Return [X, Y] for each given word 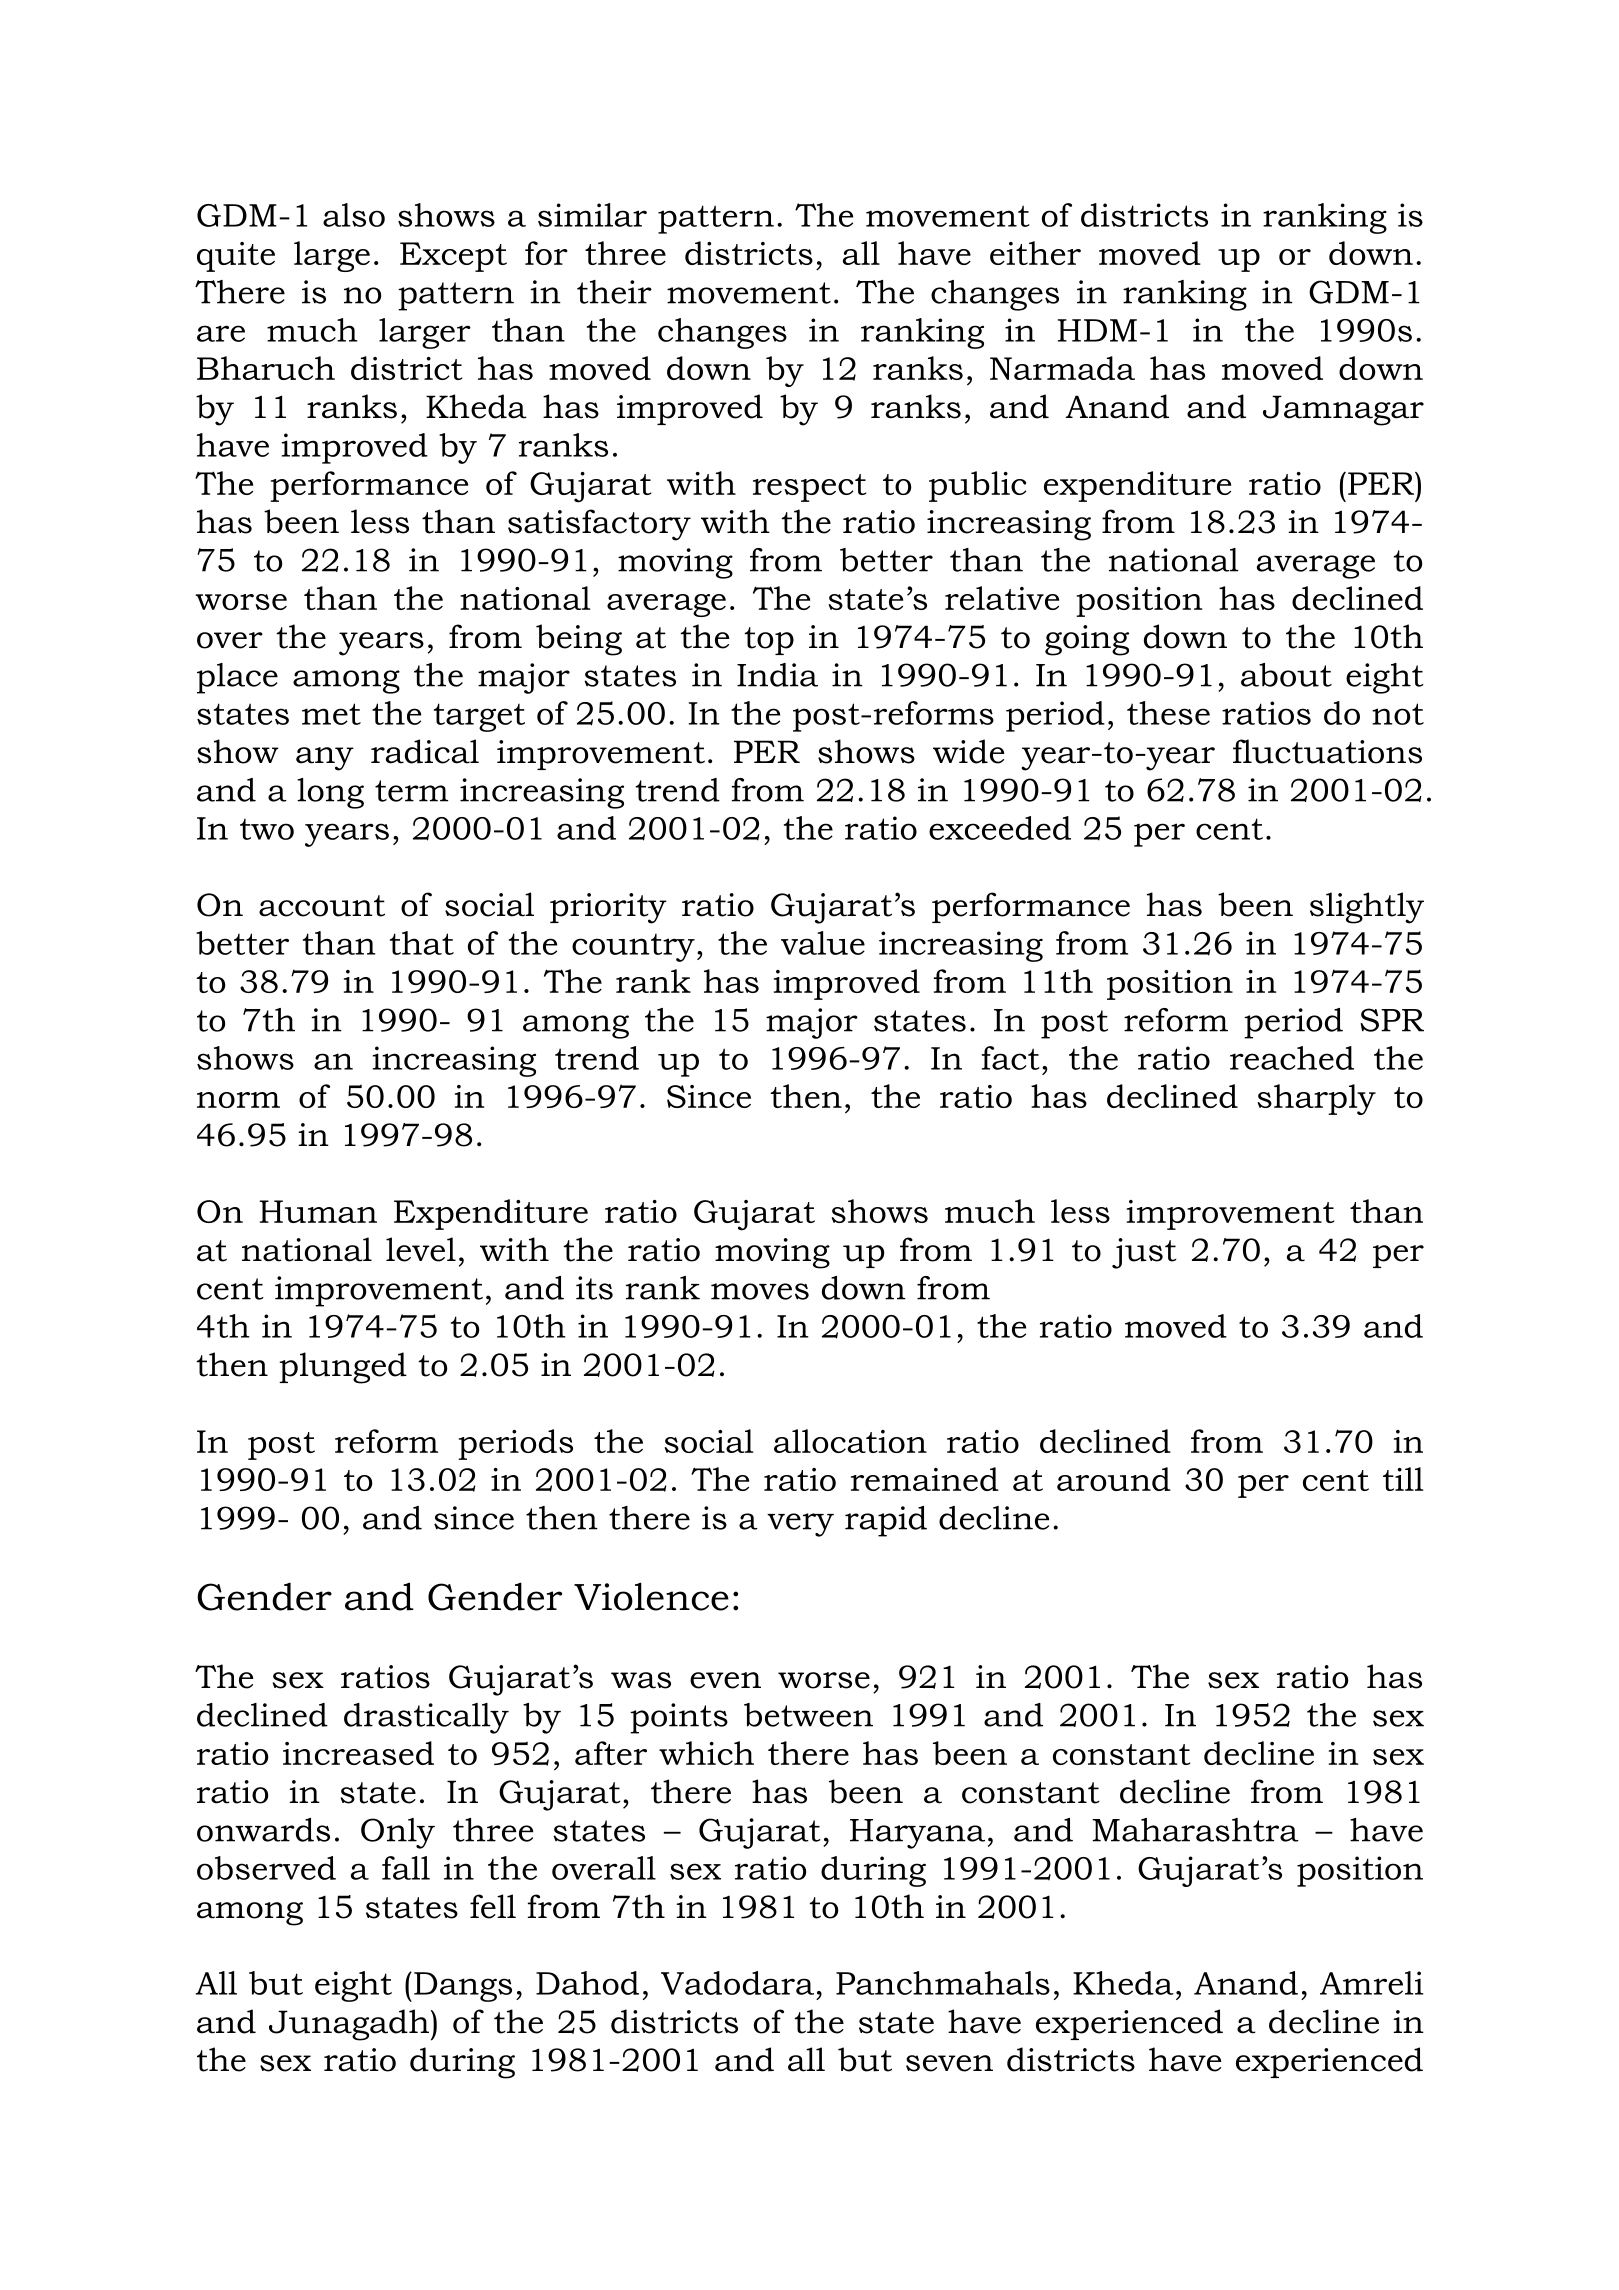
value [823, 943]
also [354, 215]
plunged [343, 1368]
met [331, 714]
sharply [1316, 1099]
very [800, 1525]
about [1286, 675]
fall [406, 1868]
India [777, 675]
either [1035, 253]
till [1403, 1479]
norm [238, 1100]
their [614, 292]
